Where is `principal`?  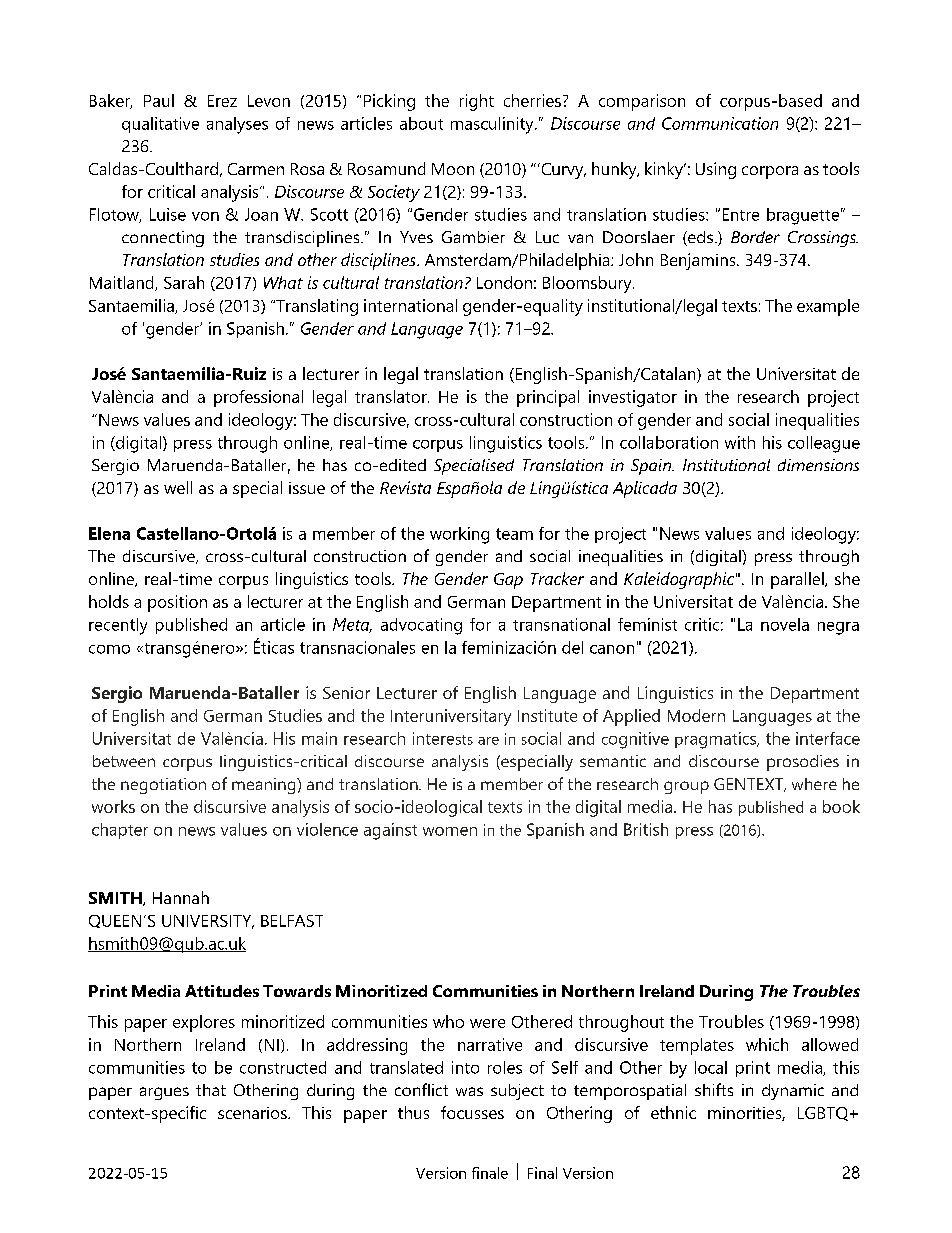 principal is located at coordinates (548, 398).
